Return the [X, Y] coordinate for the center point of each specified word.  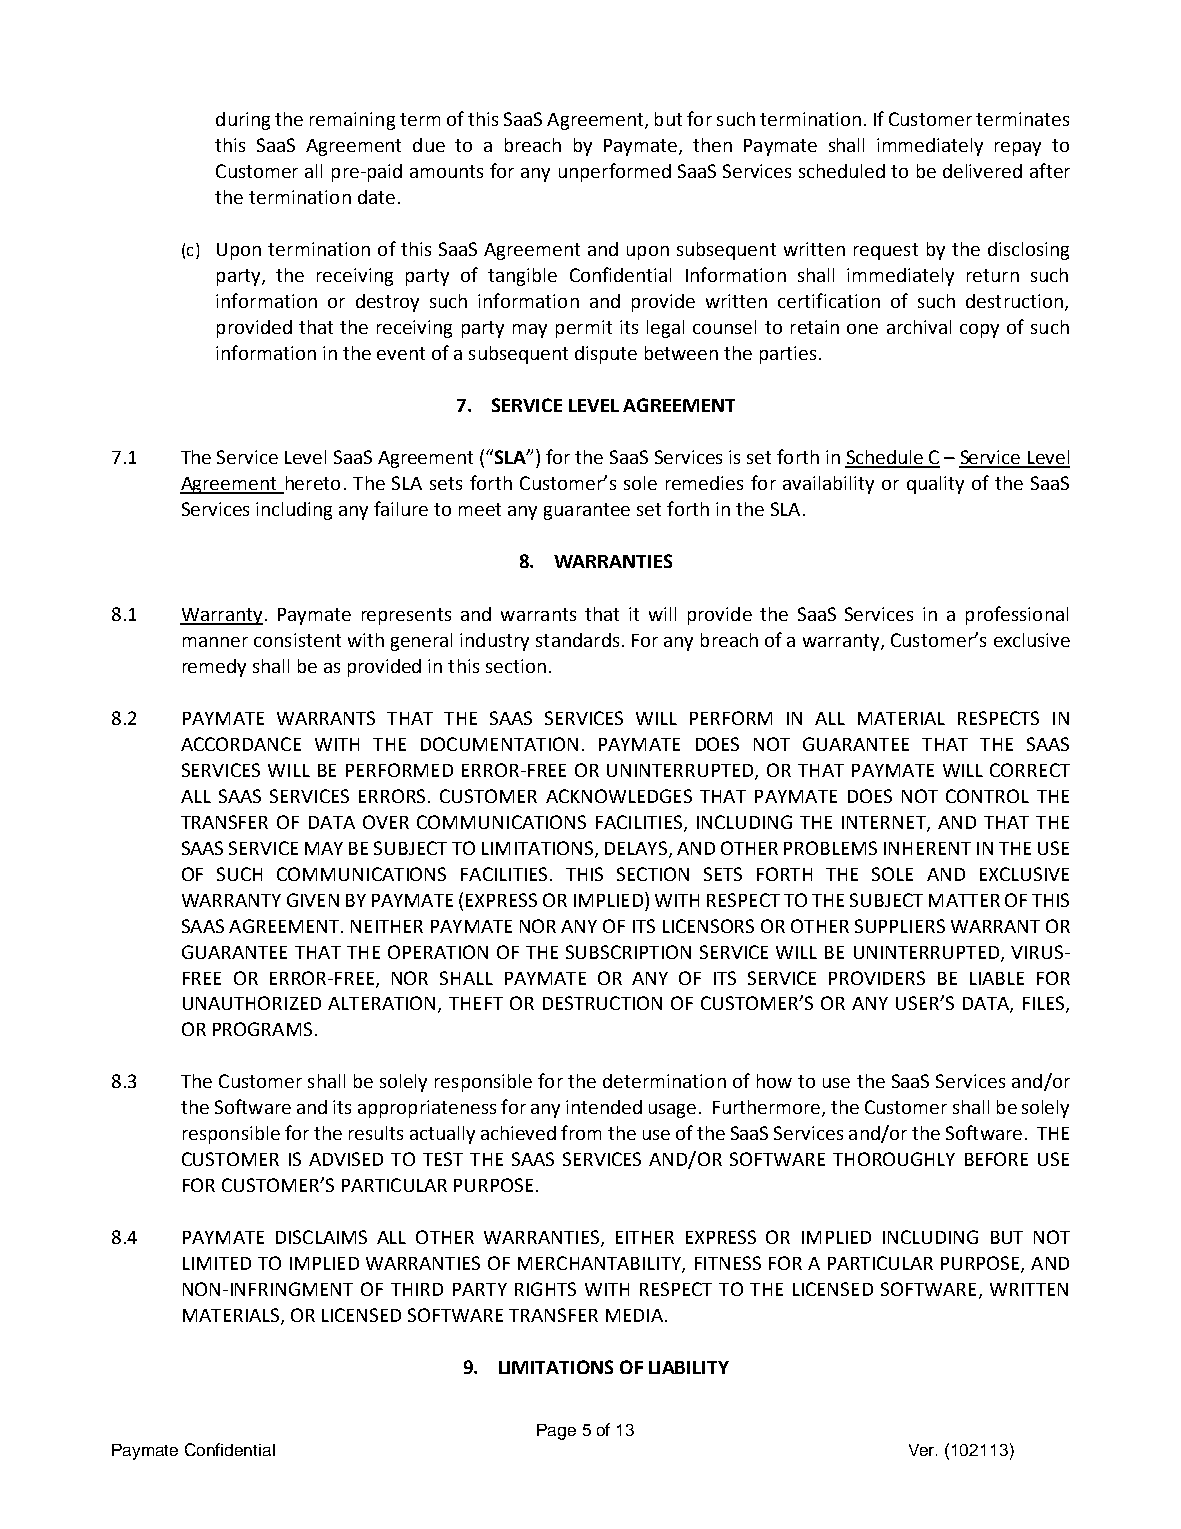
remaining [352, 121]
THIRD [417, 1289]
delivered [982, 171]
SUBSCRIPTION [628, 952]
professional [1017, 615]
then [712, 145]
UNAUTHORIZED [252, 1003]
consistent [297, 640]
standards [577, 640]
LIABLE [997, 978]
